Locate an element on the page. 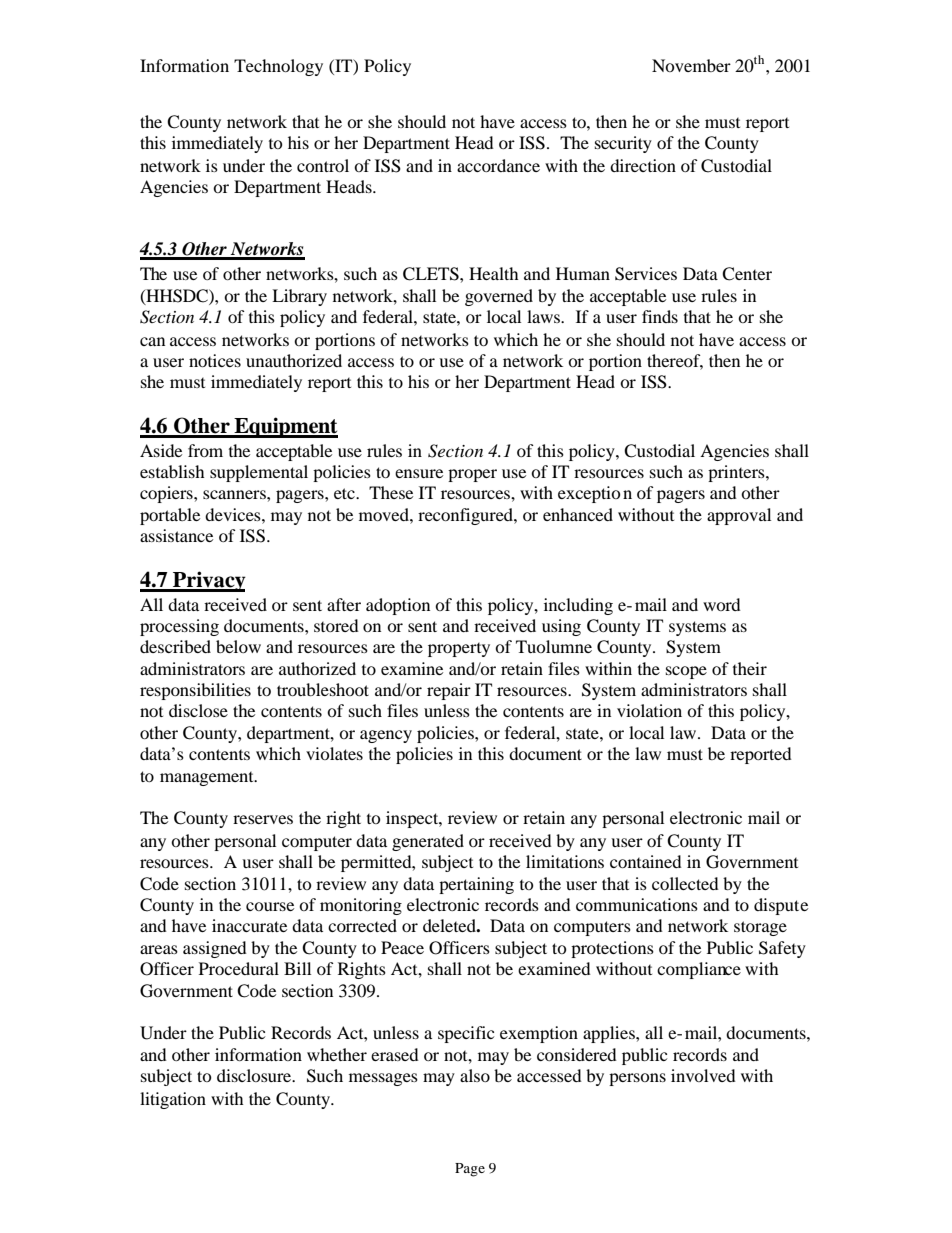 The height and width of the image is (1233, 952). violation is located at coordinates (649, 710).
